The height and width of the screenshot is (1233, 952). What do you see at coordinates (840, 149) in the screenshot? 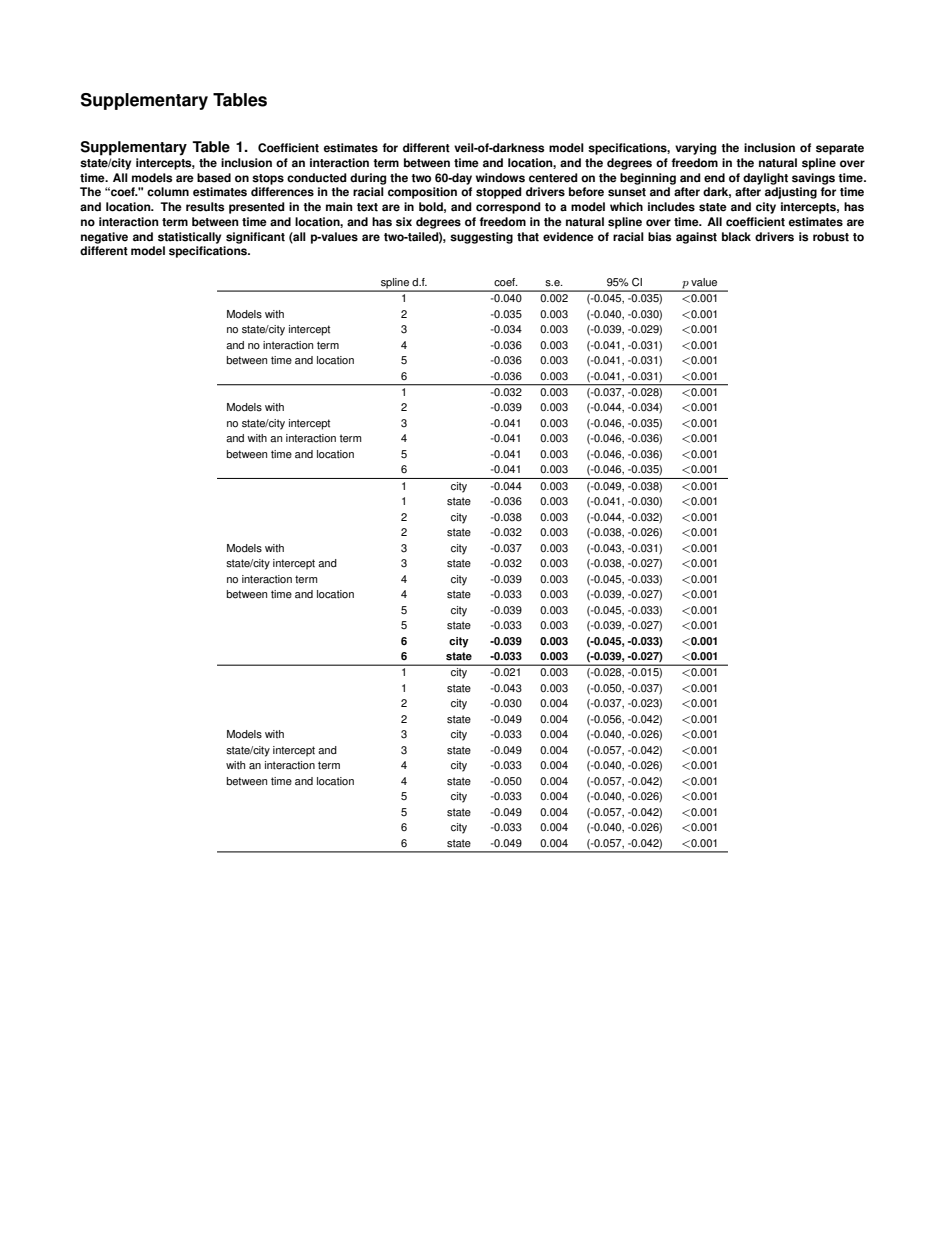
I see `separate` at bounding box center [840, 149].
